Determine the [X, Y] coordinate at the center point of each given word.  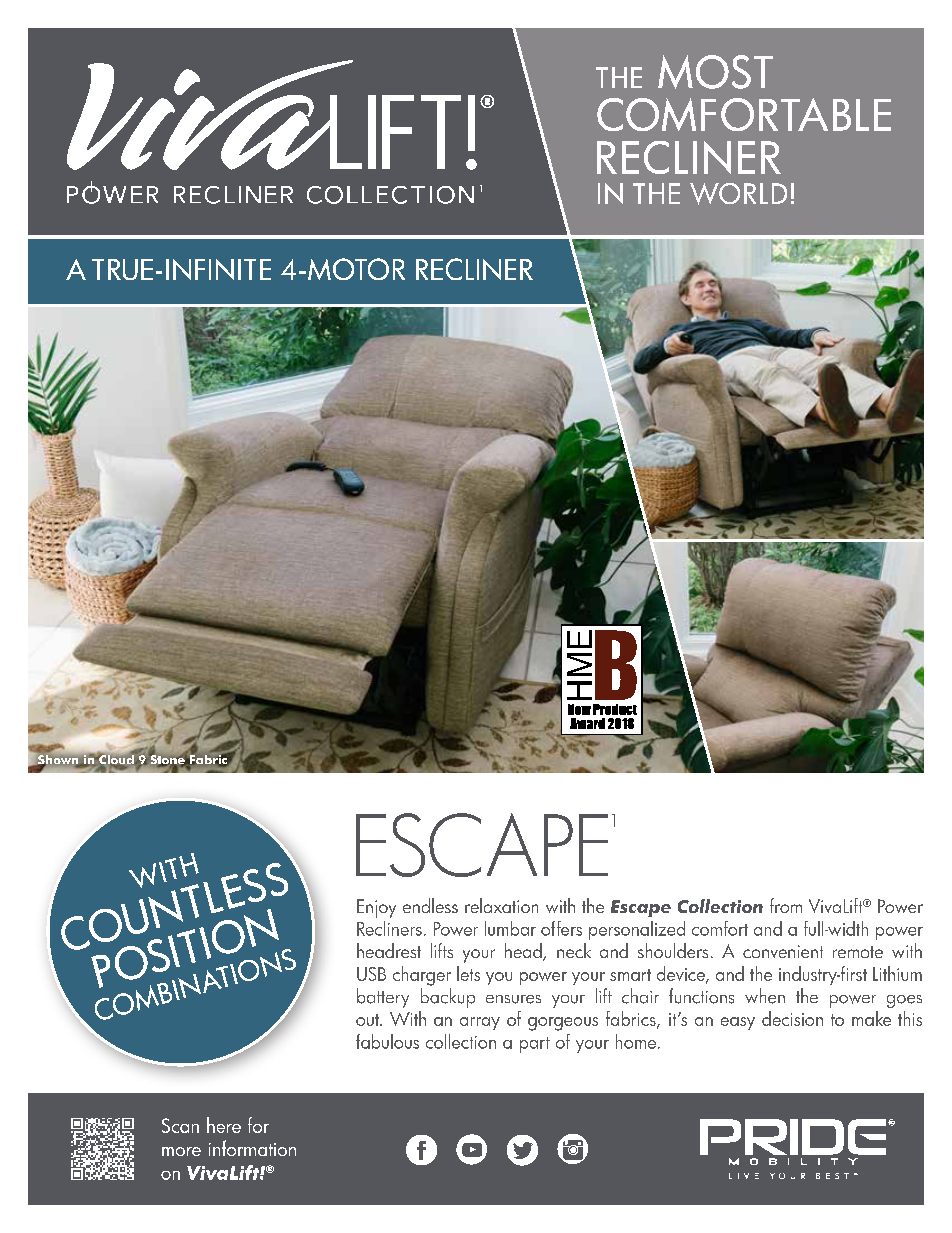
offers [561, 928]
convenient [783, 951]
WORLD [738, 194]
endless [430, 905]
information [252, 1148]
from [786, 905]
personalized [637, 930]
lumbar [510, 928]
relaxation [501, 905]
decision [792, 1018]
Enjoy [376, 908]
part [535, 1045]
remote [858, 952]
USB [371, 974]
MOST [715, 72]
